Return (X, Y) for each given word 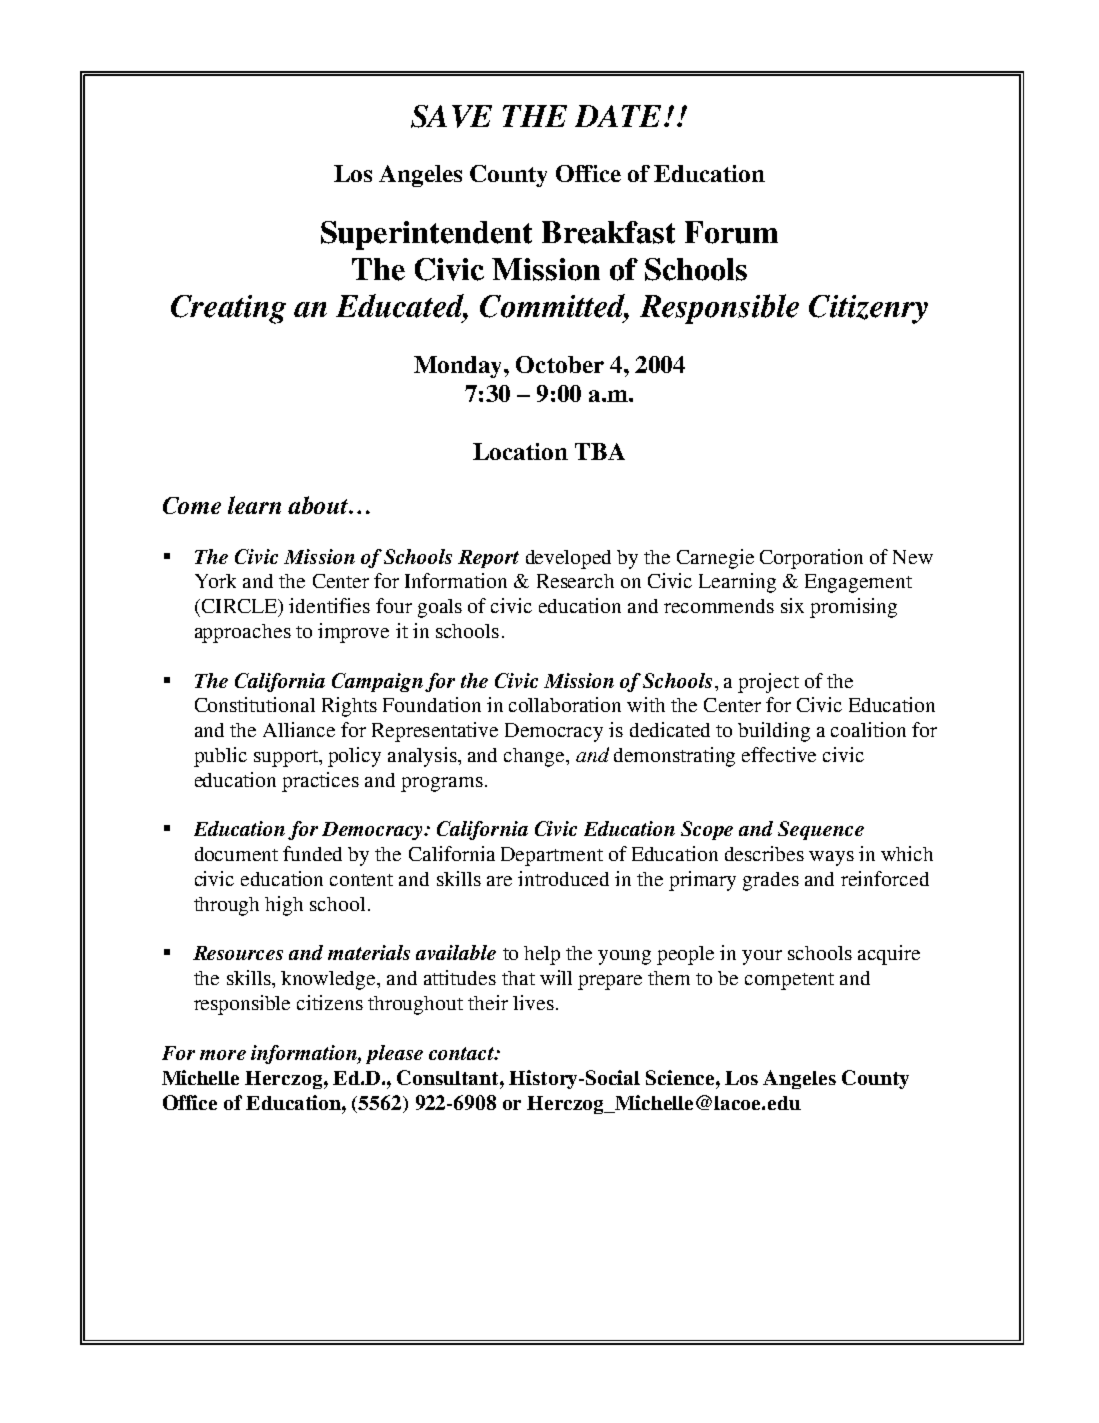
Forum (731, 232)
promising (853, 608)
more (223, 1055)
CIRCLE (239, 607)
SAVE (451, 116)
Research (575, 581)
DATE (620, 116)
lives (533, 1002)
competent (789, 981)
